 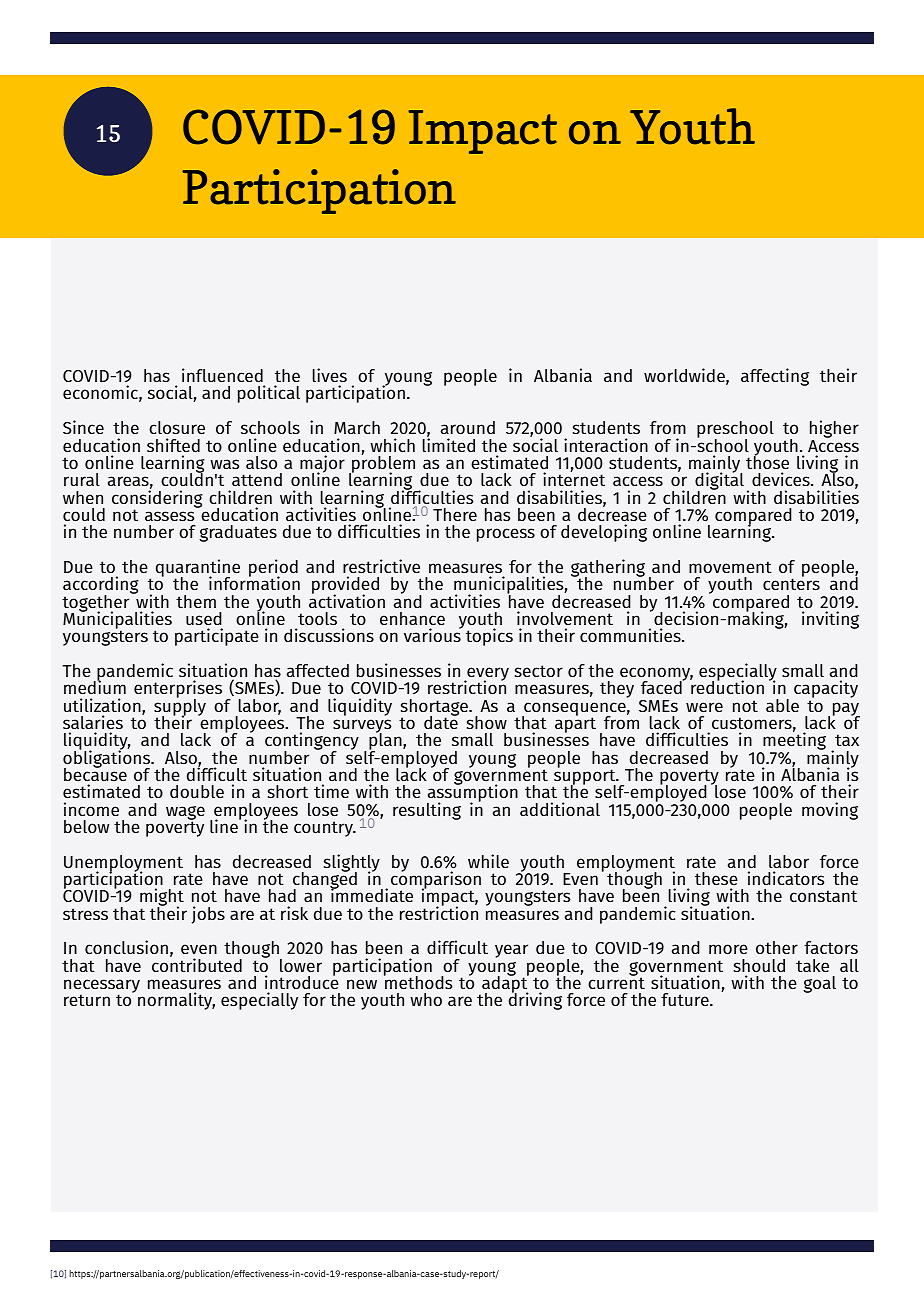 I want to click on them, so click(x=196, y=601).
